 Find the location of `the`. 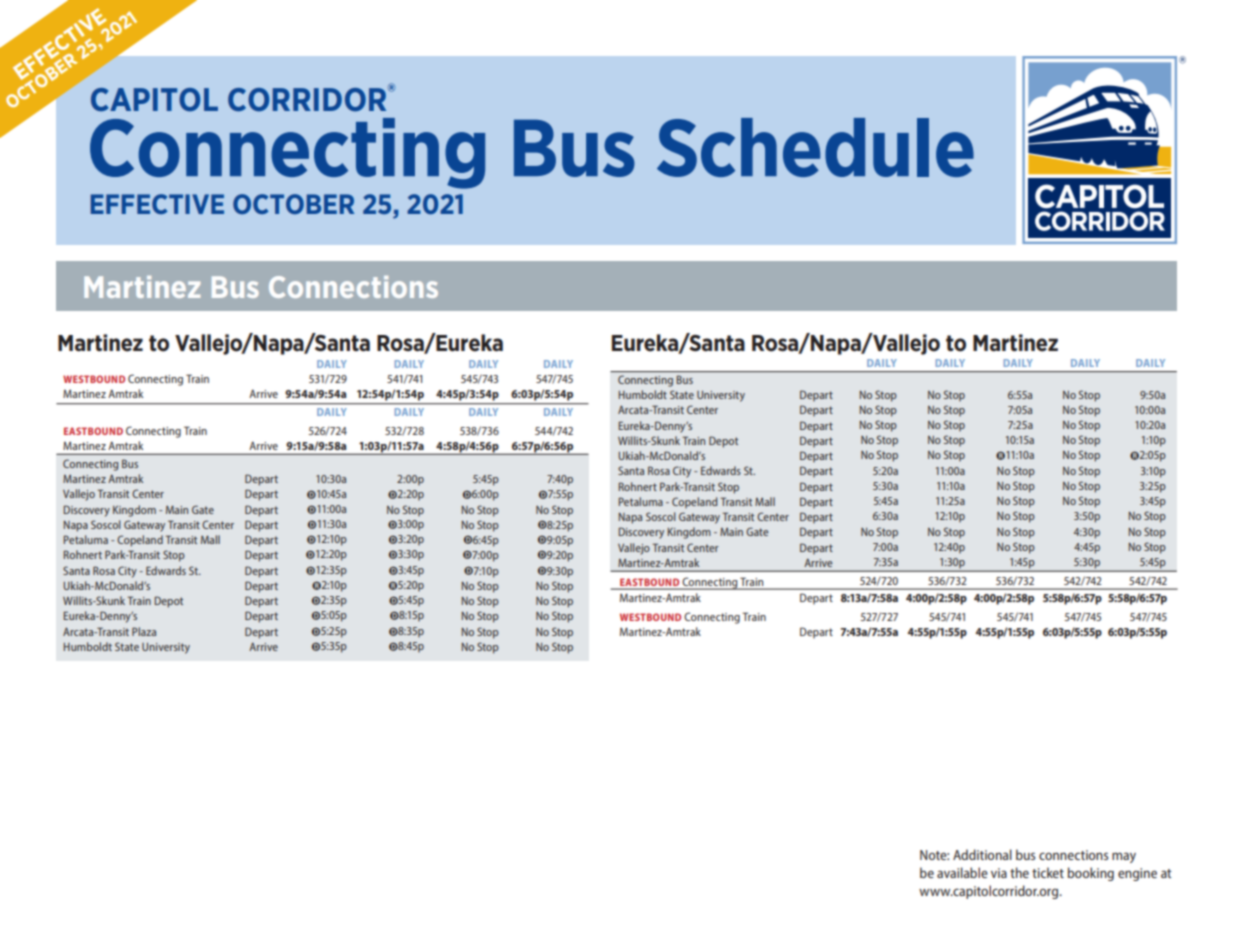

the is located at coordinates (1019, 872).
